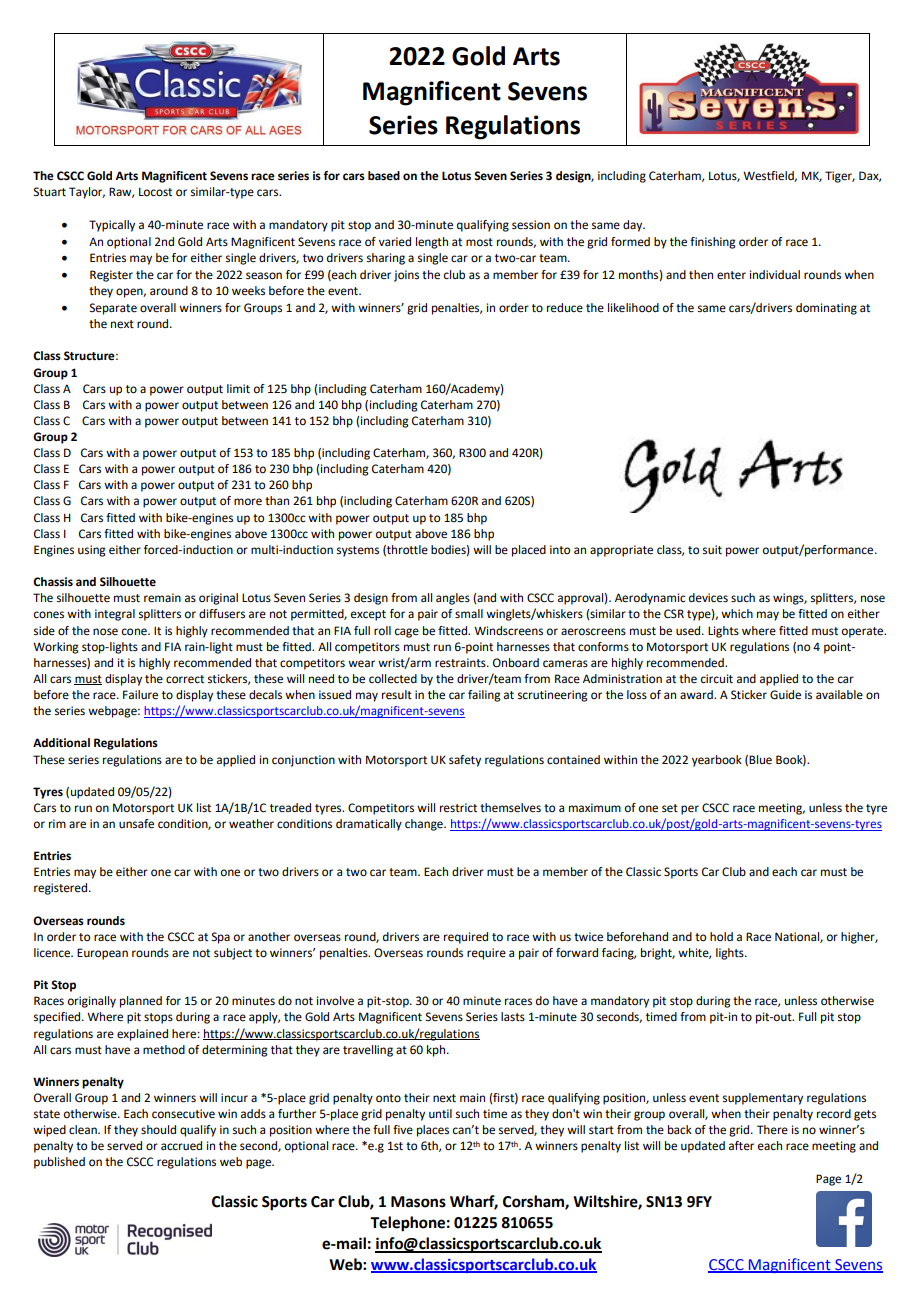 This screenshot has height=1308, width=924. What do you see at coordinates (92, 551) in the screenshot?
I see `using` at bounding box center [92, 551].
